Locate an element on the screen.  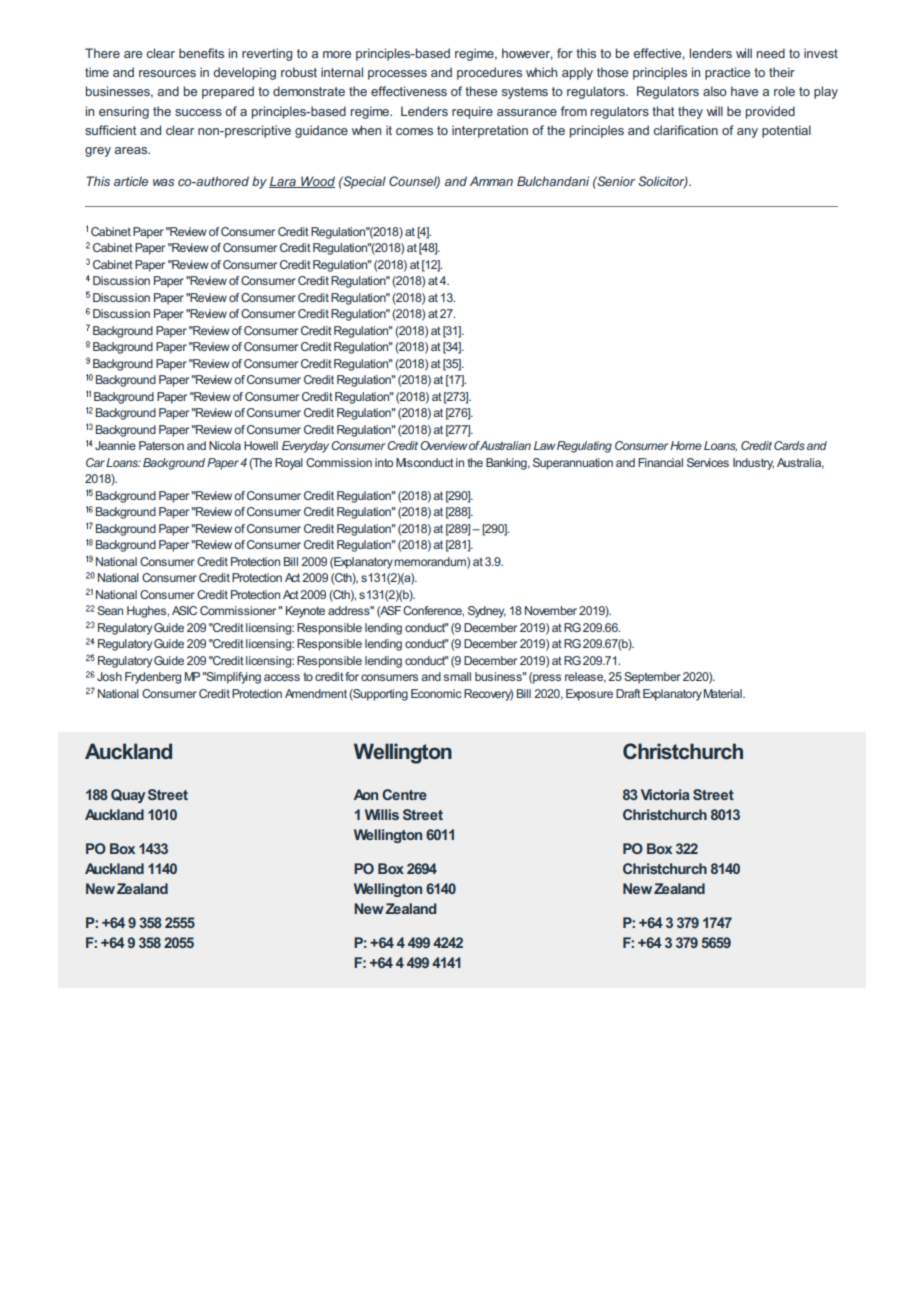
Industry is located at coordinates (753, 464).
